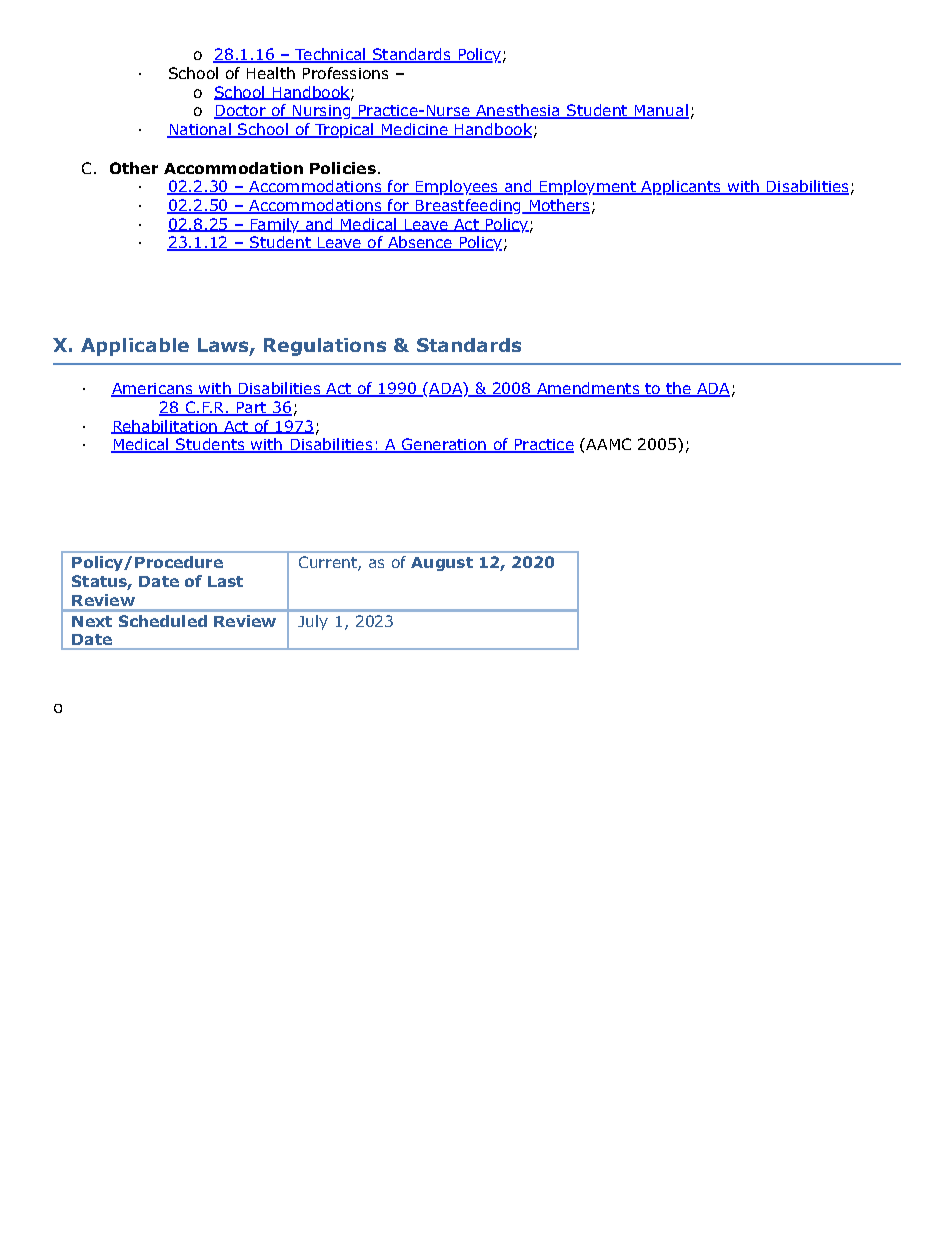 Image resolution: width=952 pixels, height=1233 pixels. I want to click on August, so click(442, 564).
